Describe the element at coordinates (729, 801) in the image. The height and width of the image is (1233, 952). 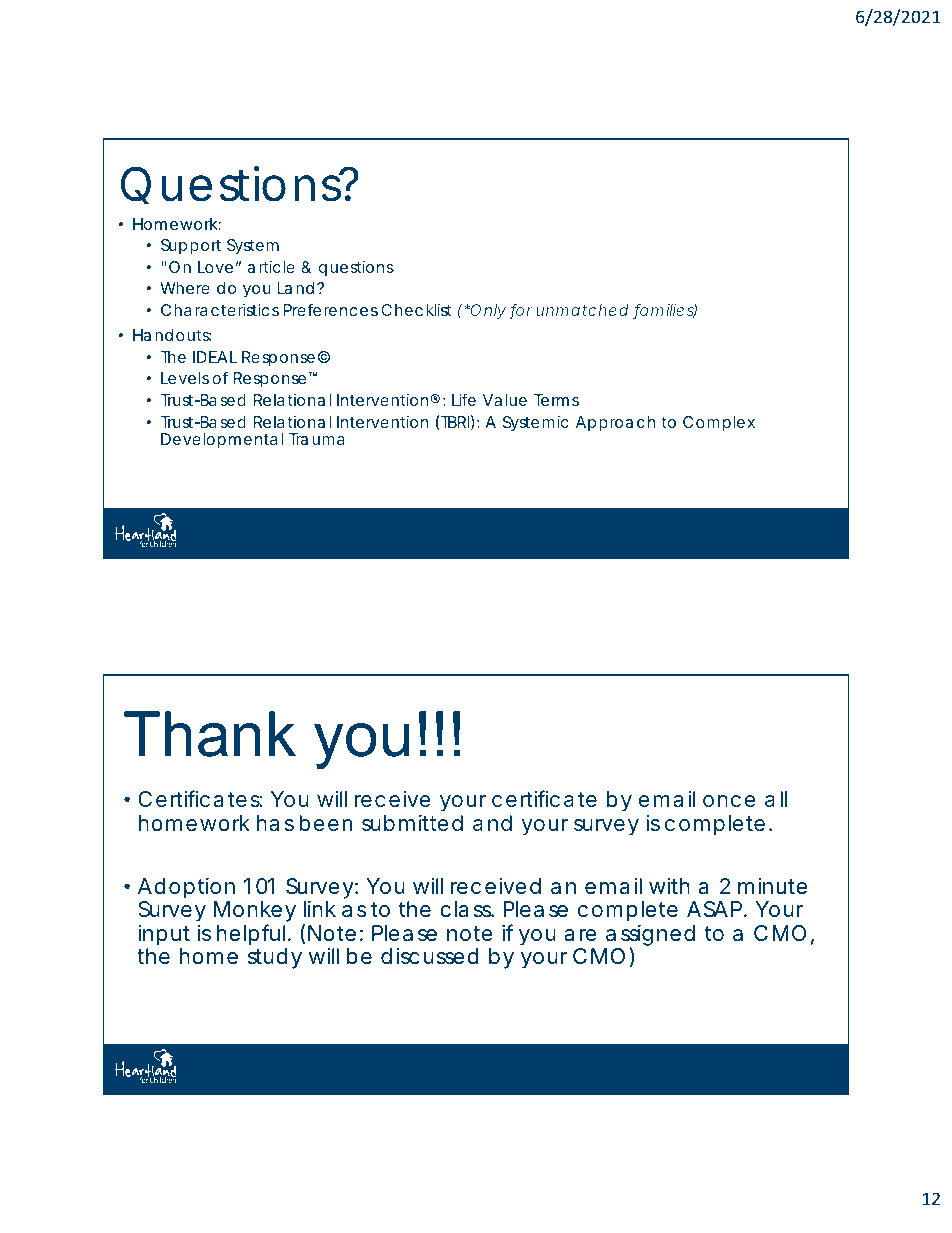
I see `once` at that location.
